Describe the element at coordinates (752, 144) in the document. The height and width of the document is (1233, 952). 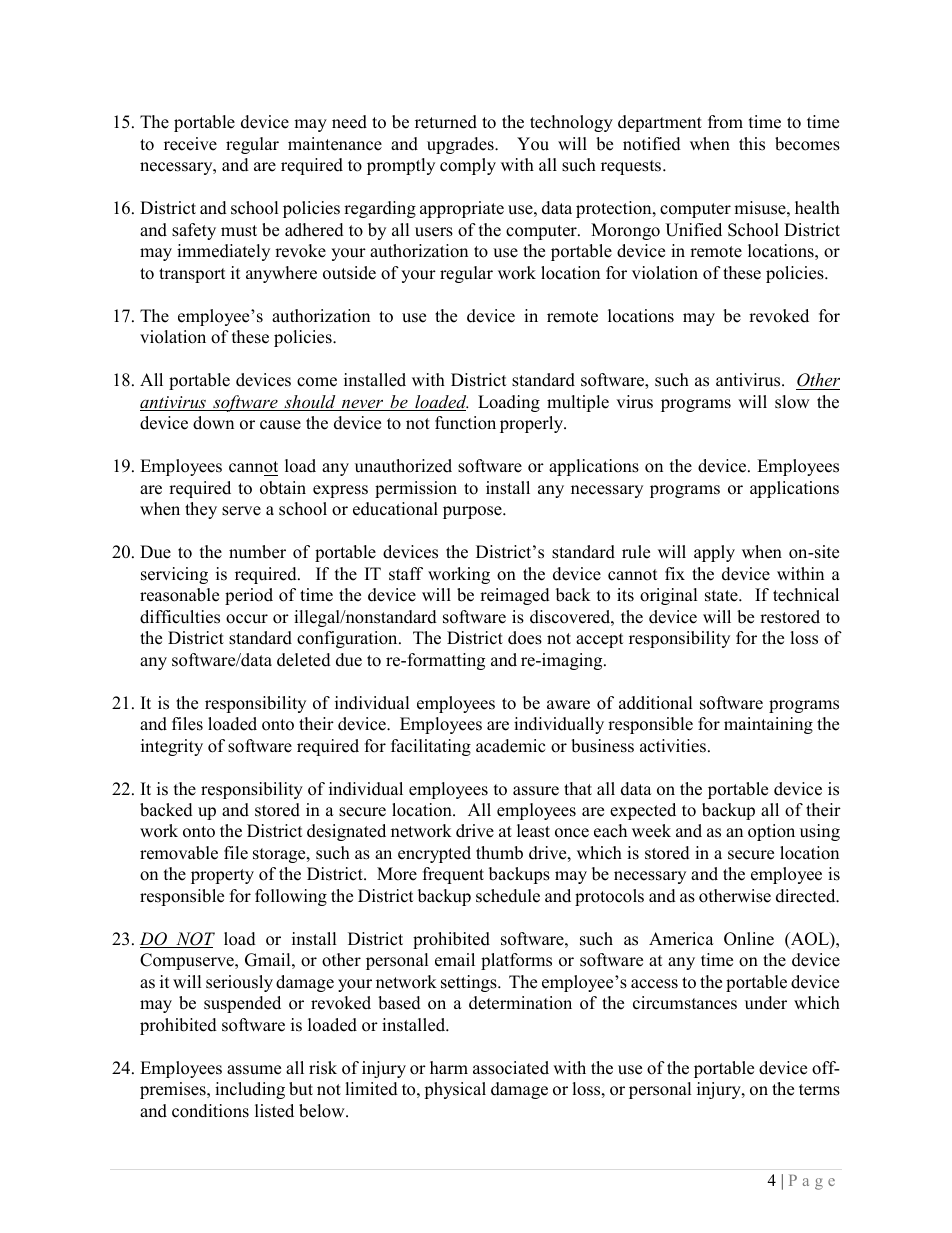
I see `this` at that location.
